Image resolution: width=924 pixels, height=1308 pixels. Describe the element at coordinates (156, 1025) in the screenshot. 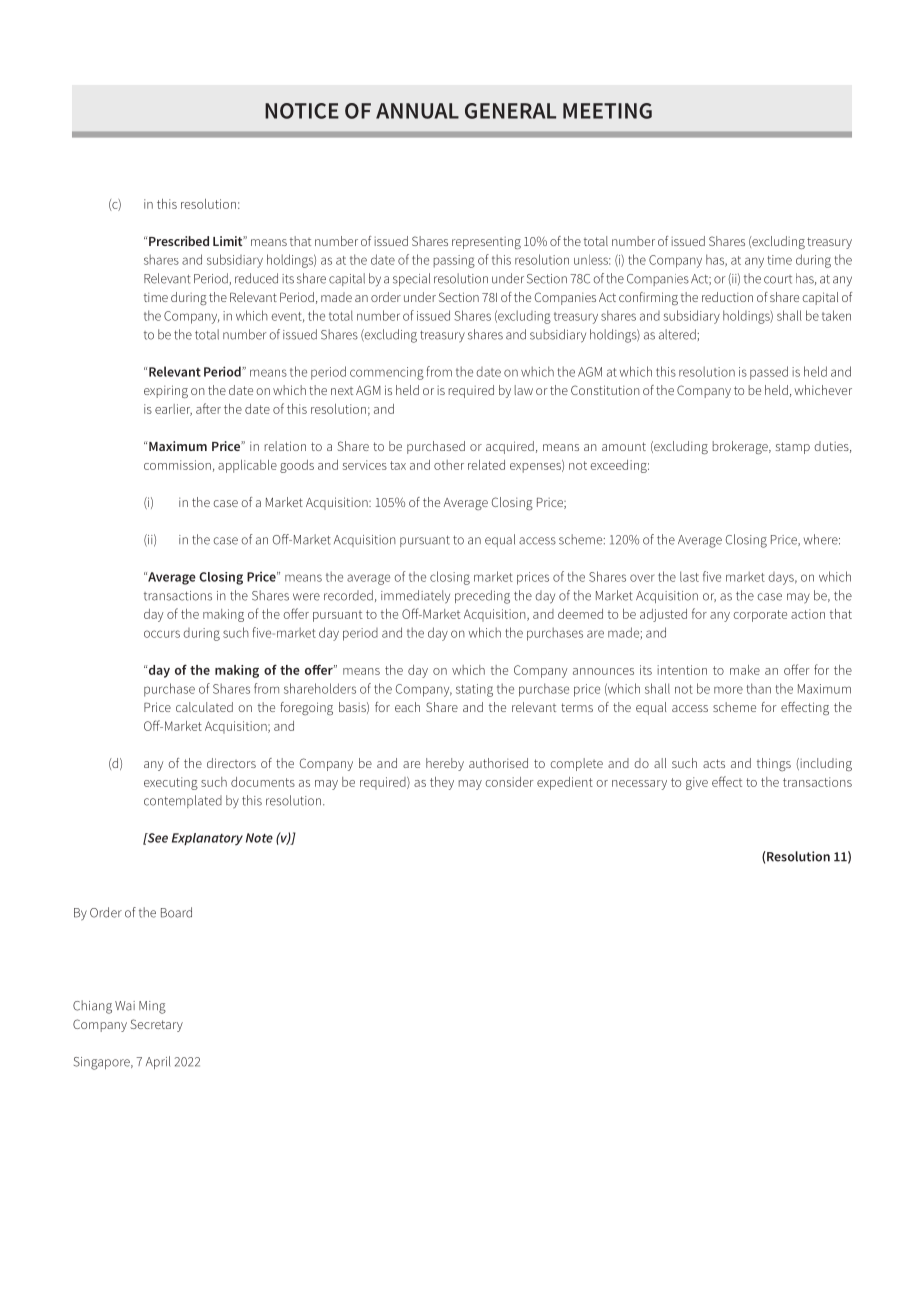

I see `Secretary` at that location.
